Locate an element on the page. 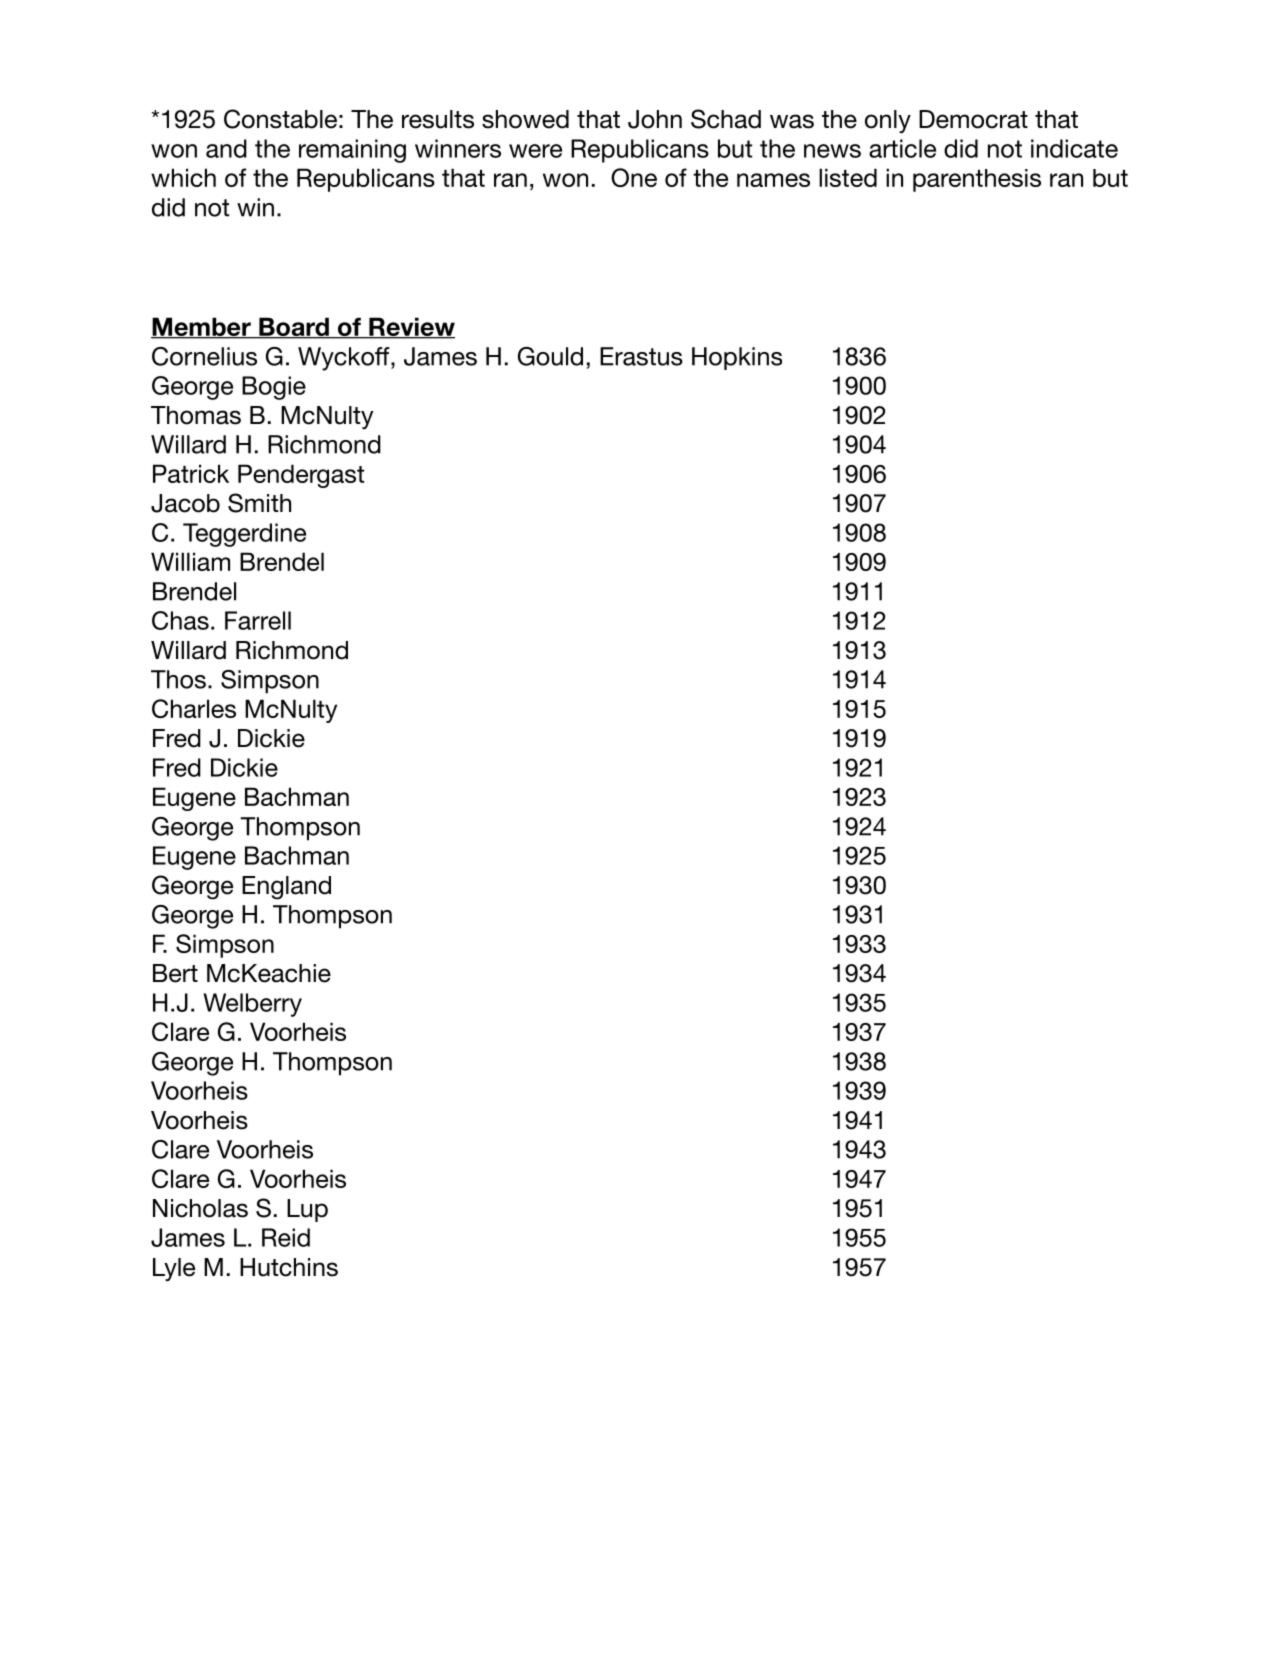 This page has width=1284, height=1662. Gould is located at coordinates (550, 356).
